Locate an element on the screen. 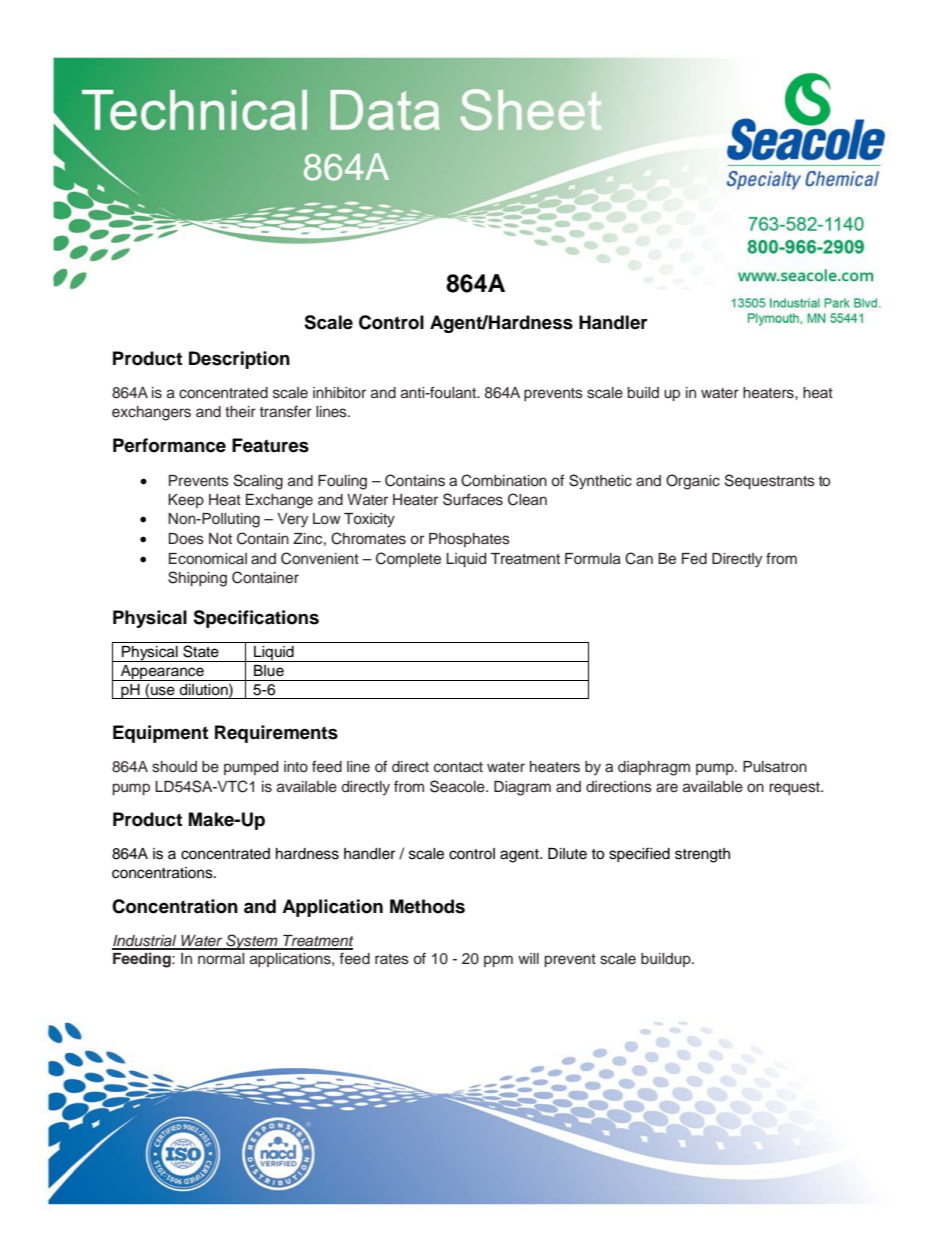  use is located at coordinates (163, 691).
